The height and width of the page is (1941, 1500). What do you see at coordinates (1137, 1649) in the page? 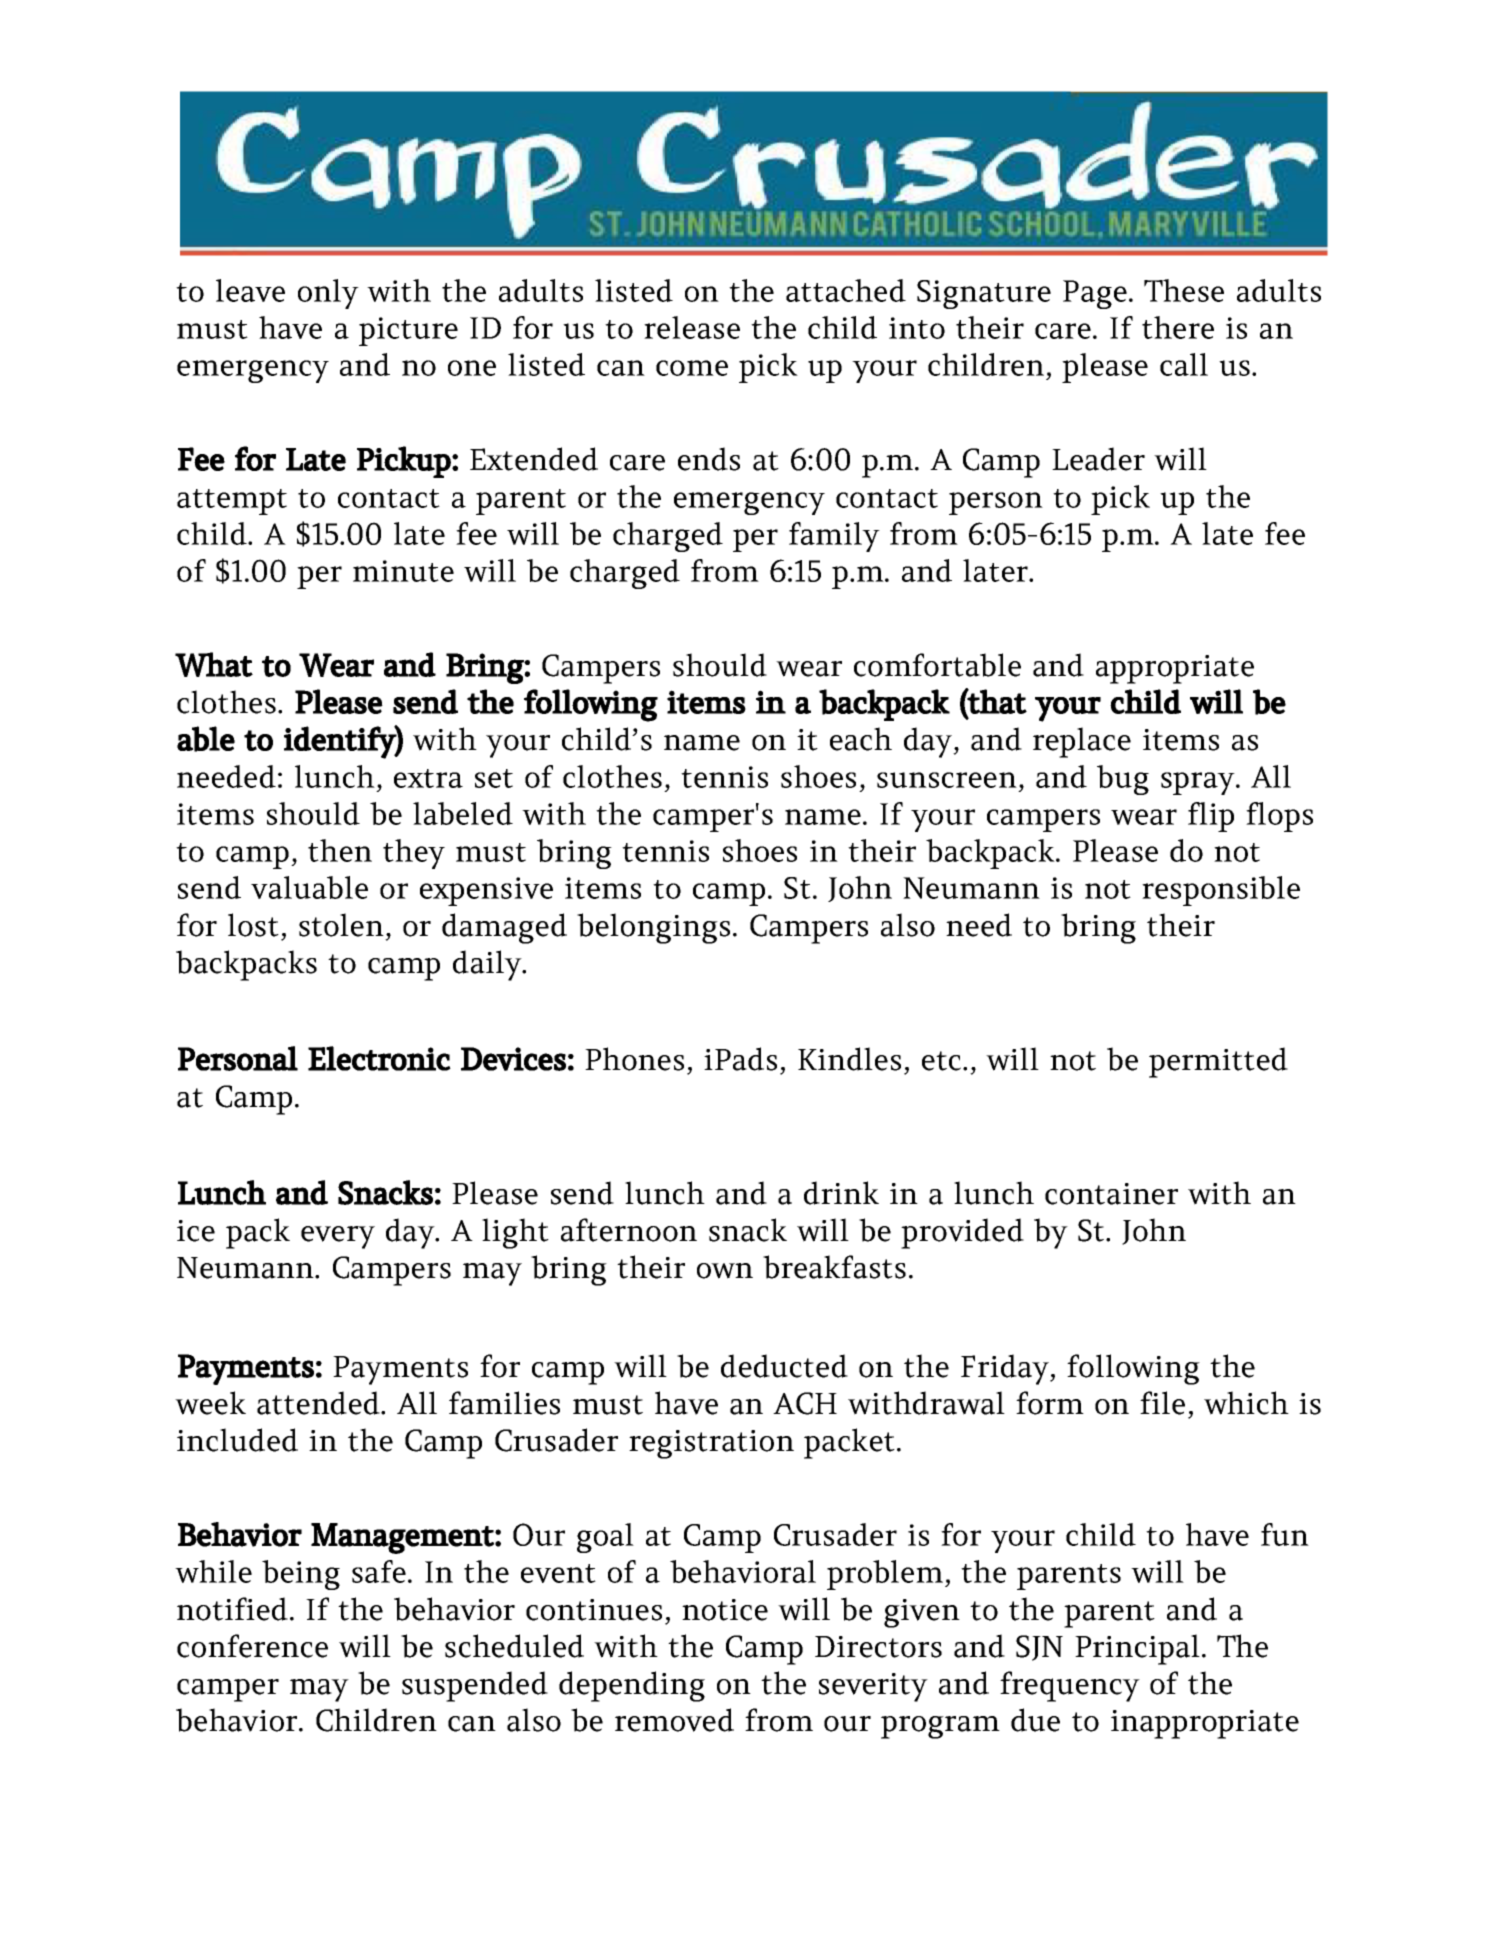
I see `Principal` at bounding box center [1137, 1649].
